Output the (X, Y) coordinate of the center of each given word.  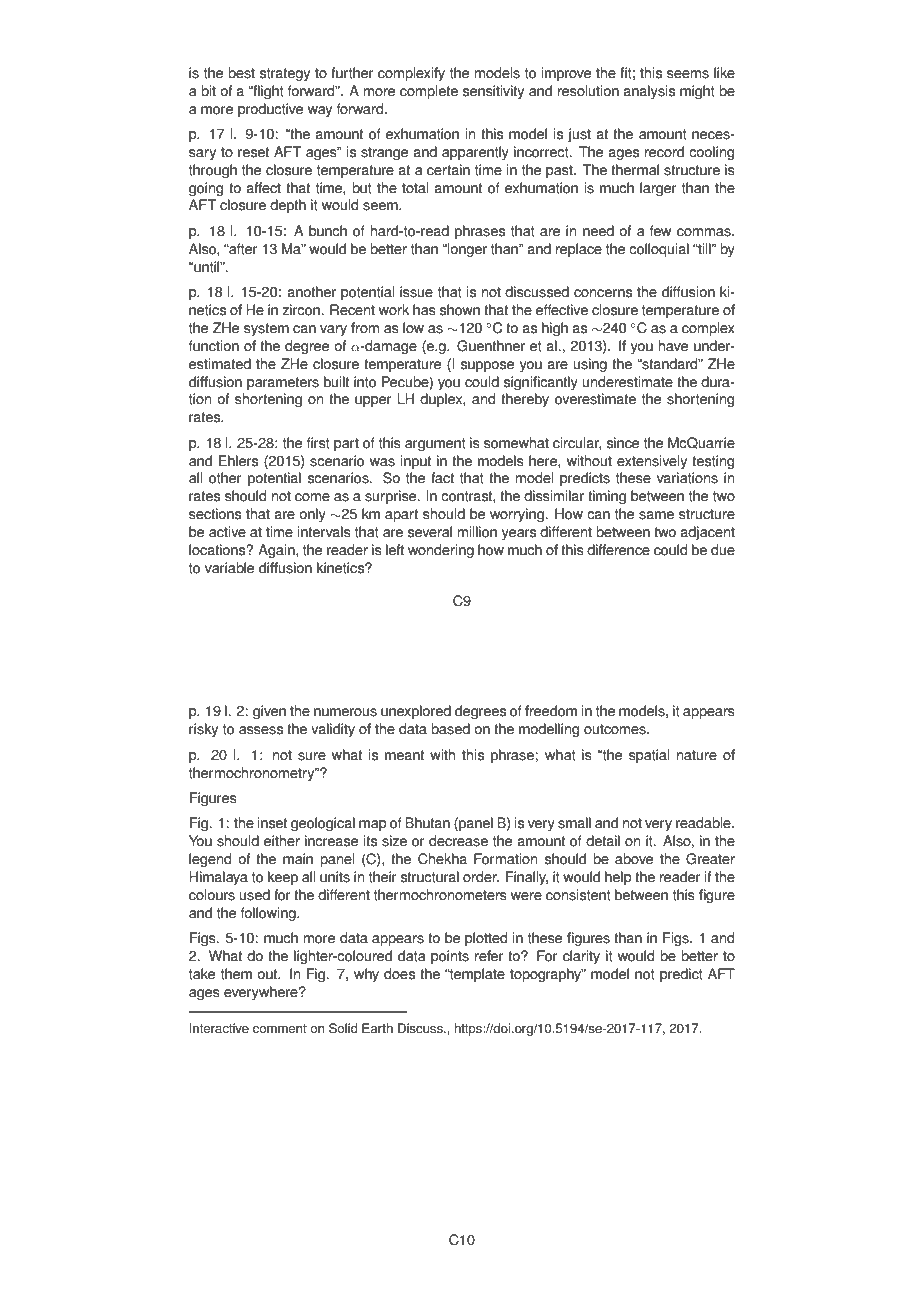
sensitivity (493, 92)
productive (270, 110)
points (450, 957)
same (656, 515)
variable (229, 568)
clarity (581, 957)
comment (280, 1029)
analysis (649, 92)
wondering (441, 551)
